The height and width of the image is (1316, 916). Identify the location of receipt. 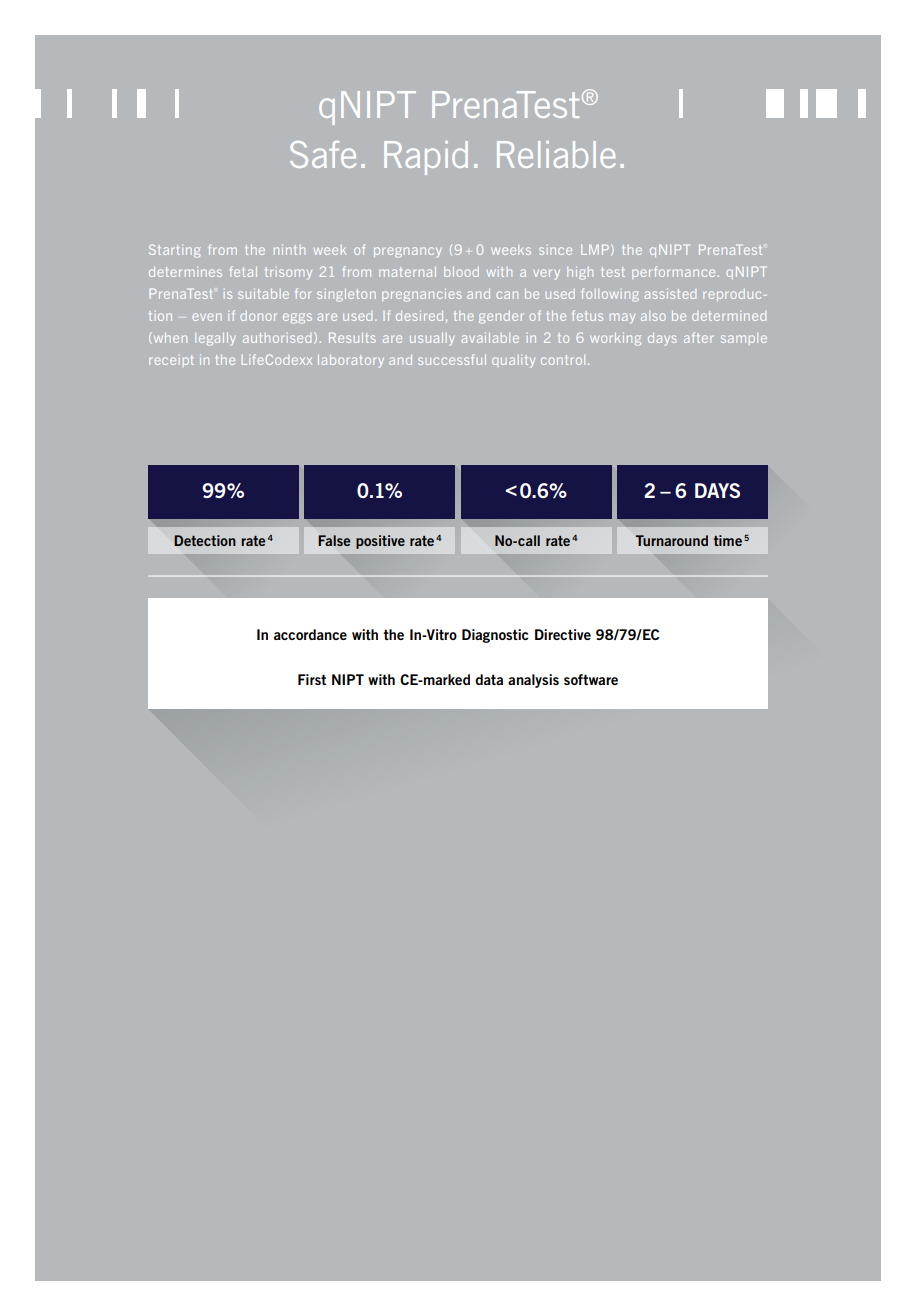
(171, 361).
